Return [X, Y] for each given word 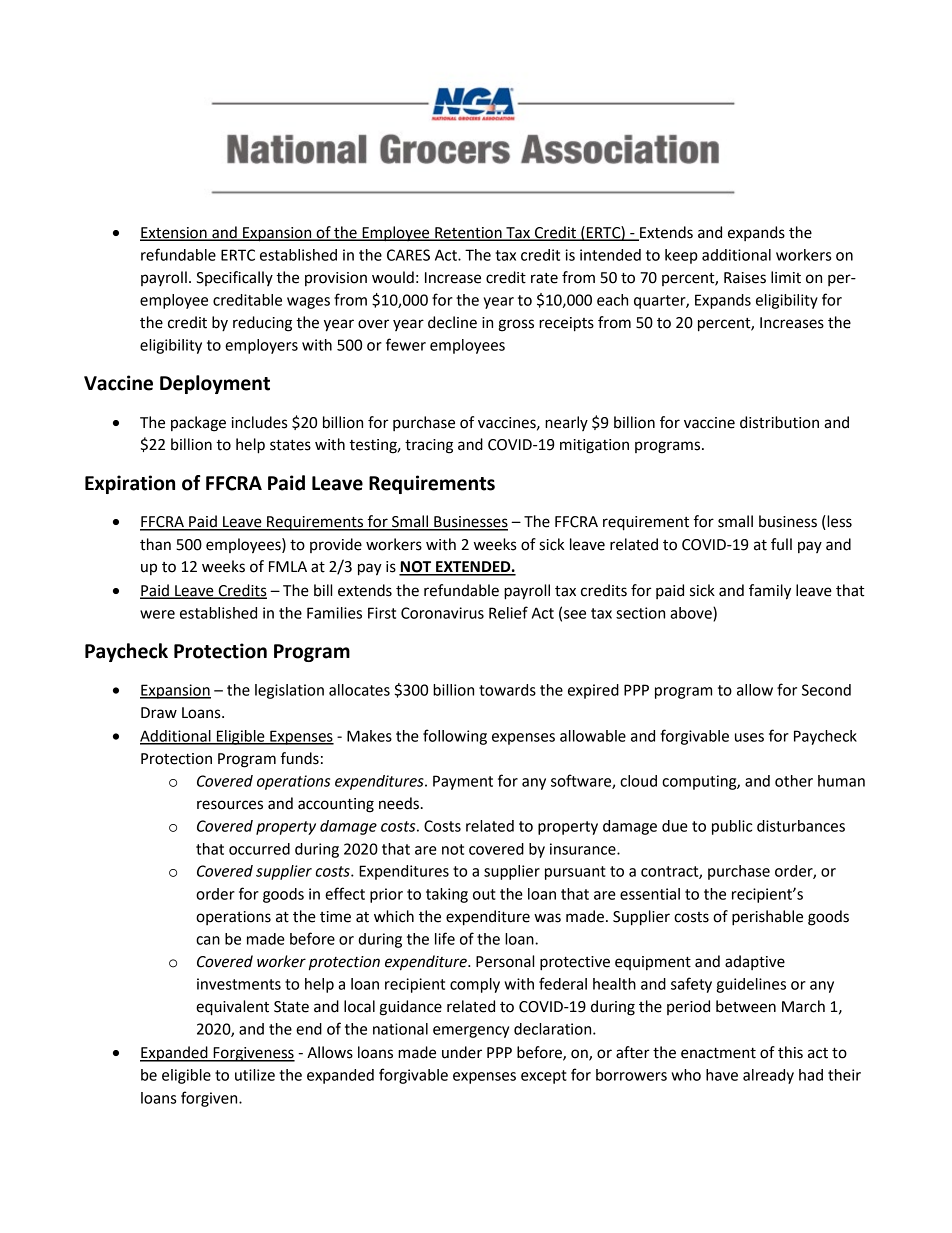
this [790, 1052]
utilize [255, 1075]
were [157, 614]
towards [507, 690]
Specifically [234, 278]
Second [826, 690]
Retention [468, 233]
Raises [745, 278]
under [462, 1052]
